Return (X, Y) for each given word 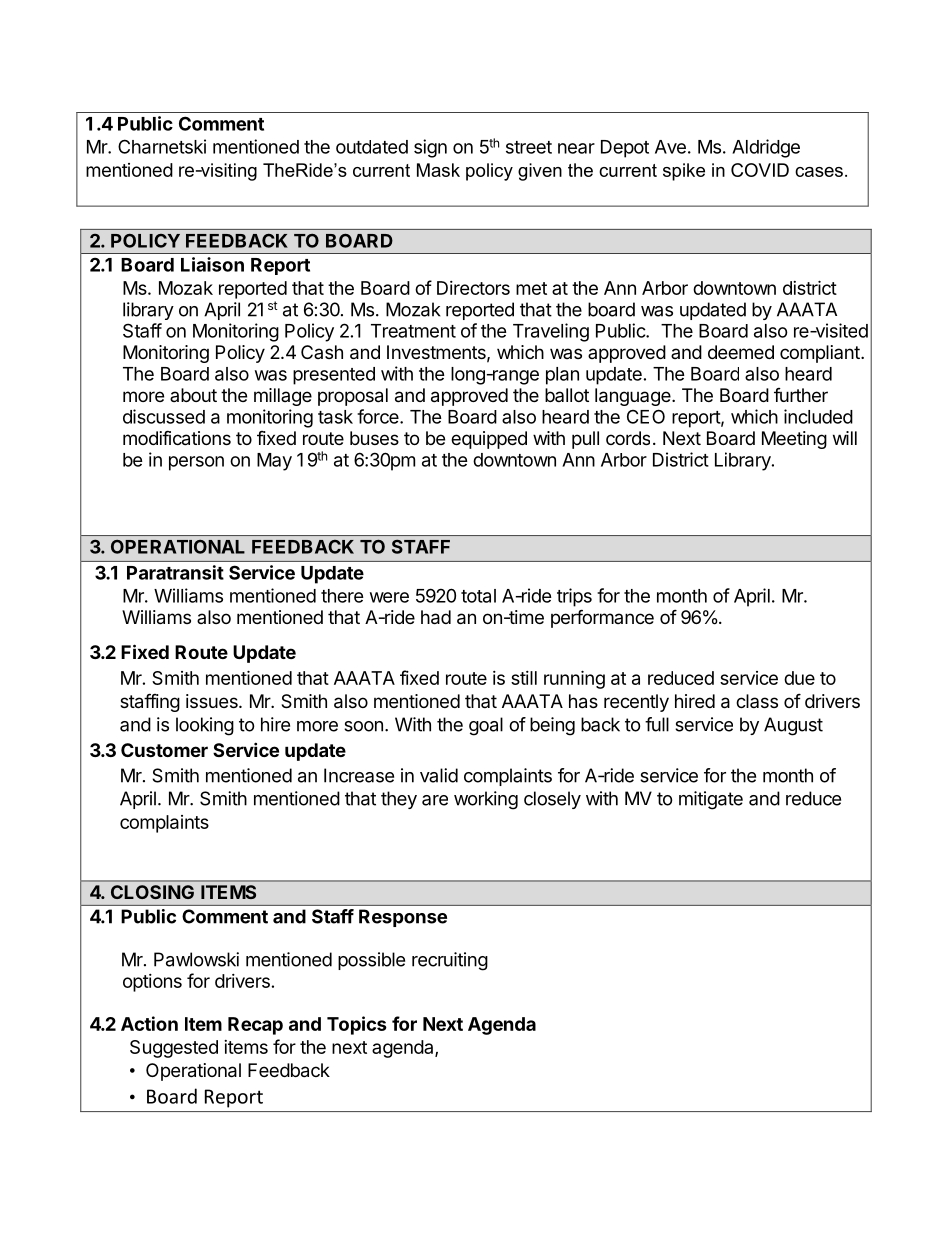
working (486, 800)
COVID (760, 170)
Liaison (212, 264)
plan (562, 376)
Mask (438, 170)
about (193, 395)
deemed (741, 352)
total (478, 596)
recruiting (450, 961)
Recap (255, 1026)
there (342, 596)
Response (403, 918)
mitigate (711, 800)
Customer (164, 750)
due (799, 678)
